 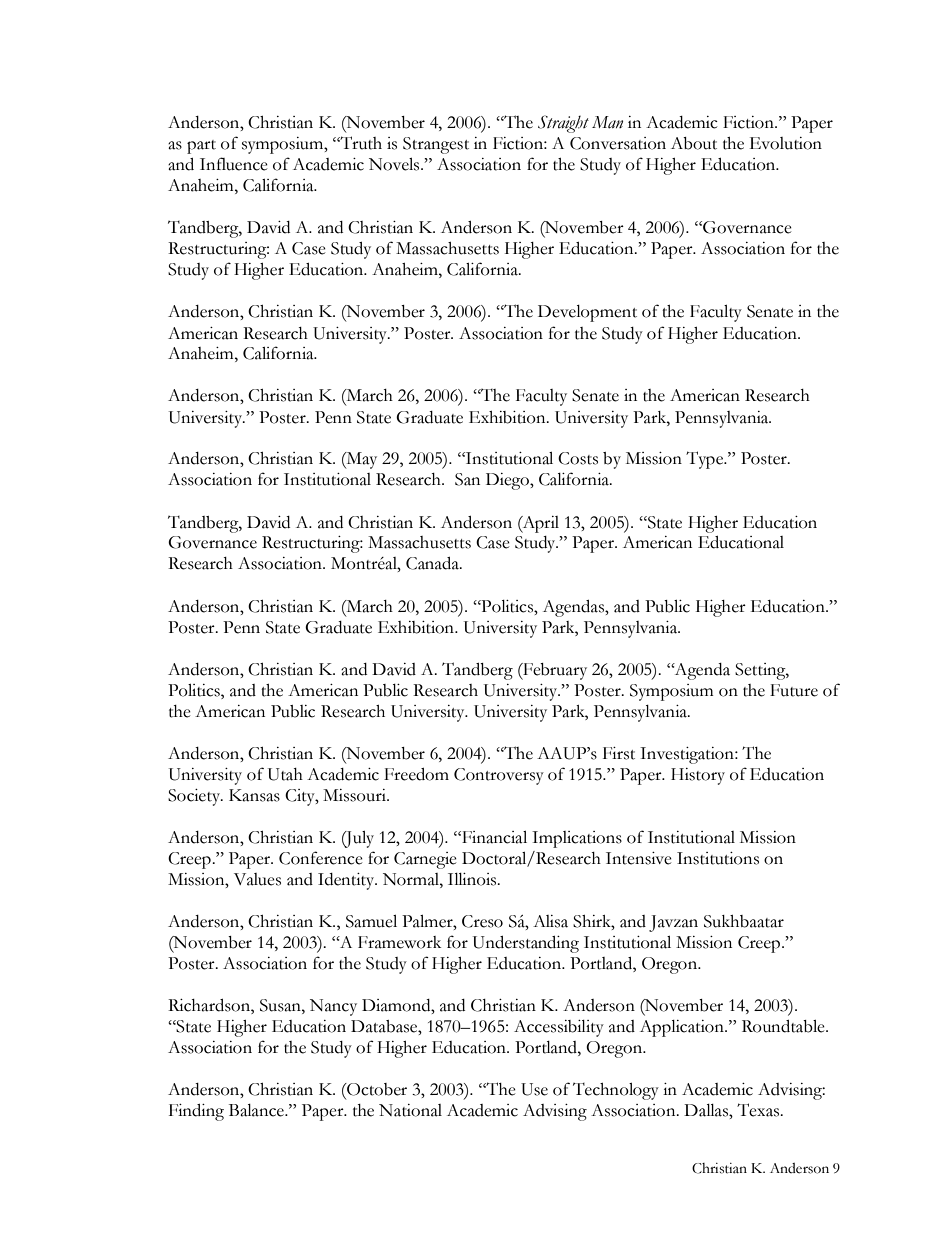 What do you see at coordinates (257, 1110) in the page?
I see `Balance` at bounding box center [257, 1110].
